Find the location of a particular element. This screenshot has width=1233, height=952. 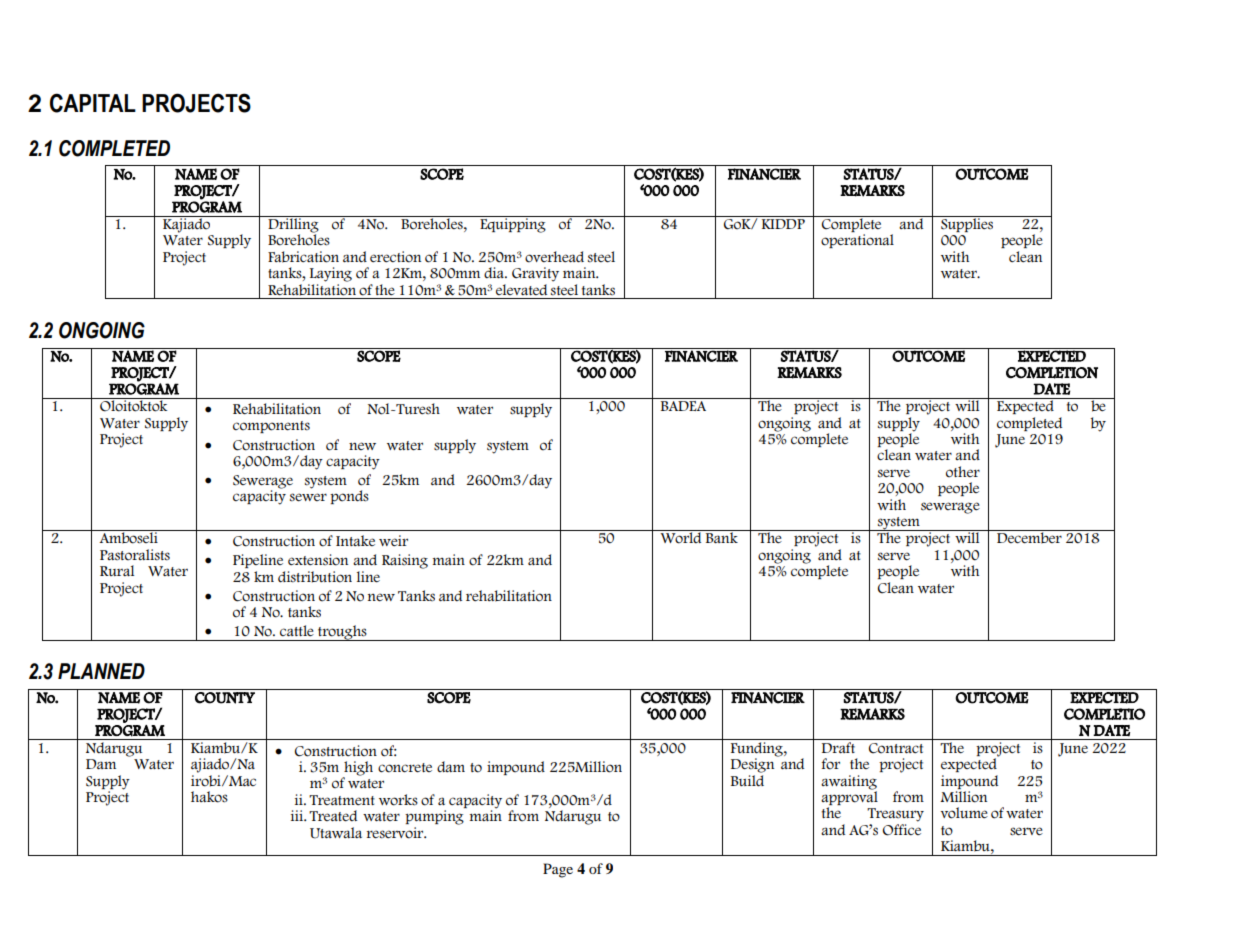

December is located at coordinates (1029, 537).
